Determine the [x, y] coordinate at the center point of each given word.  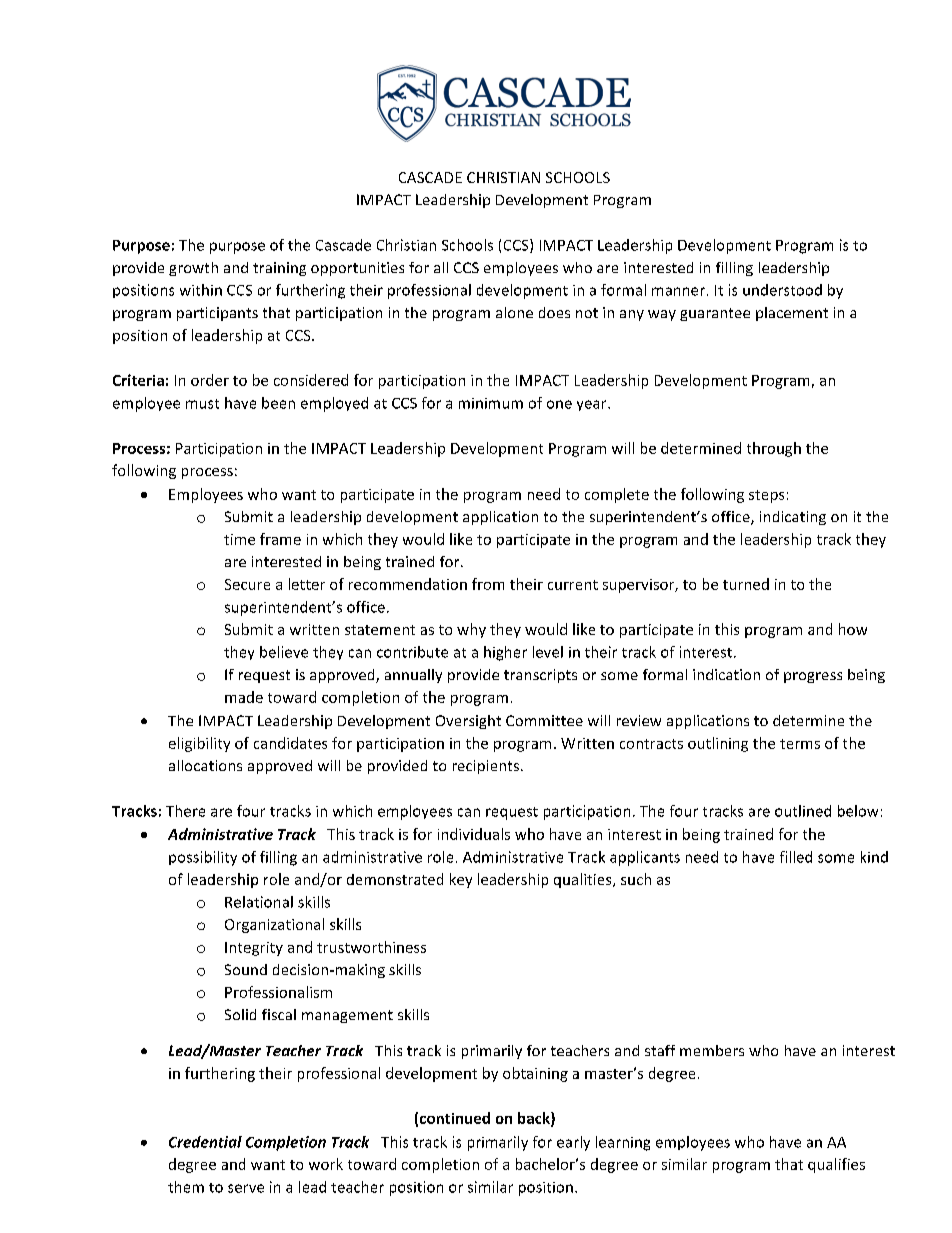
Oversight [468, 722]
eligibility [199, 744]
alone [514, 312]
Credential [205, 1142]
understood [782, 290]
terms [800, 744]
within [201, 290]
